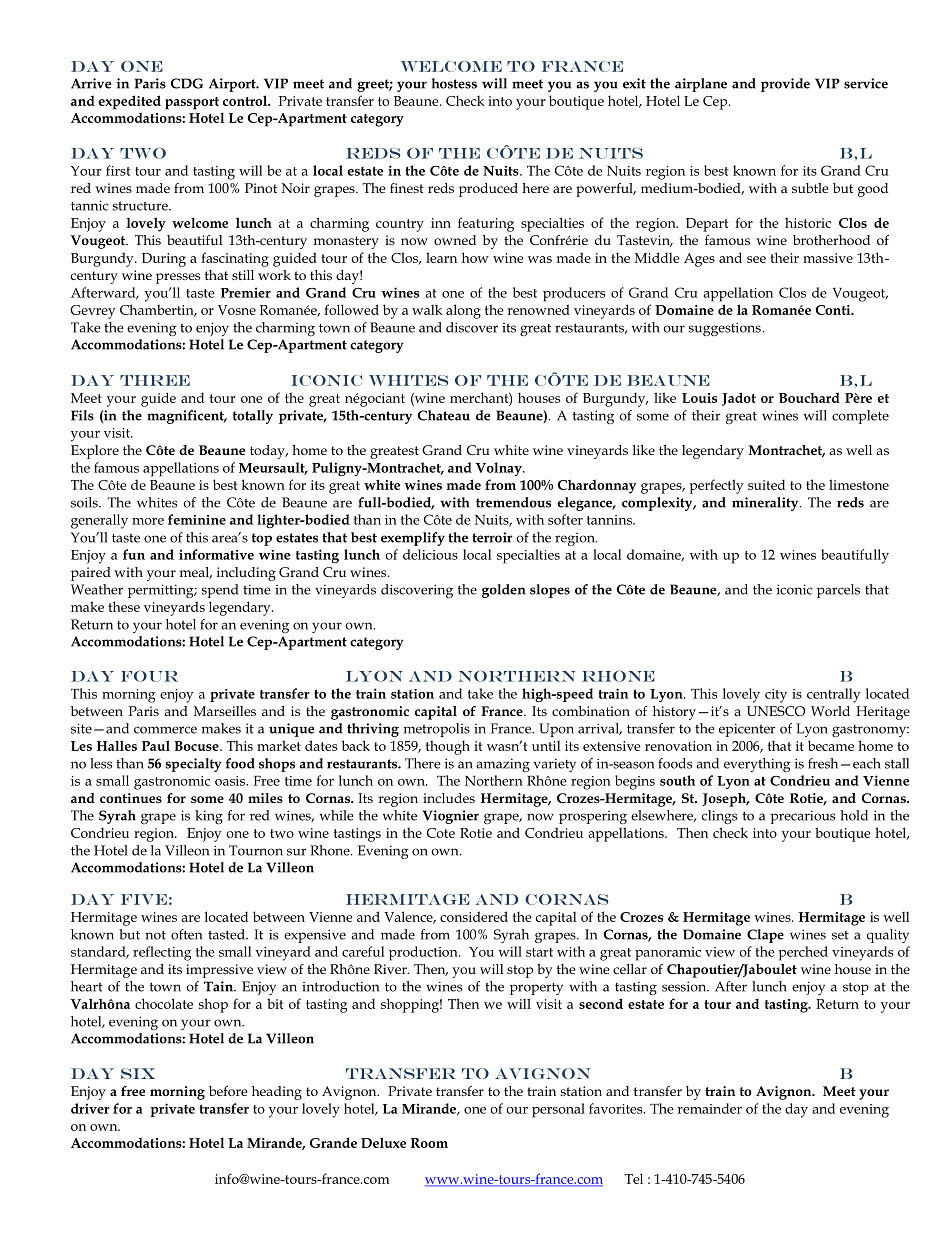 The width and height of the document is (952, 1233). I want to click on parcels, so click(838, 591).
